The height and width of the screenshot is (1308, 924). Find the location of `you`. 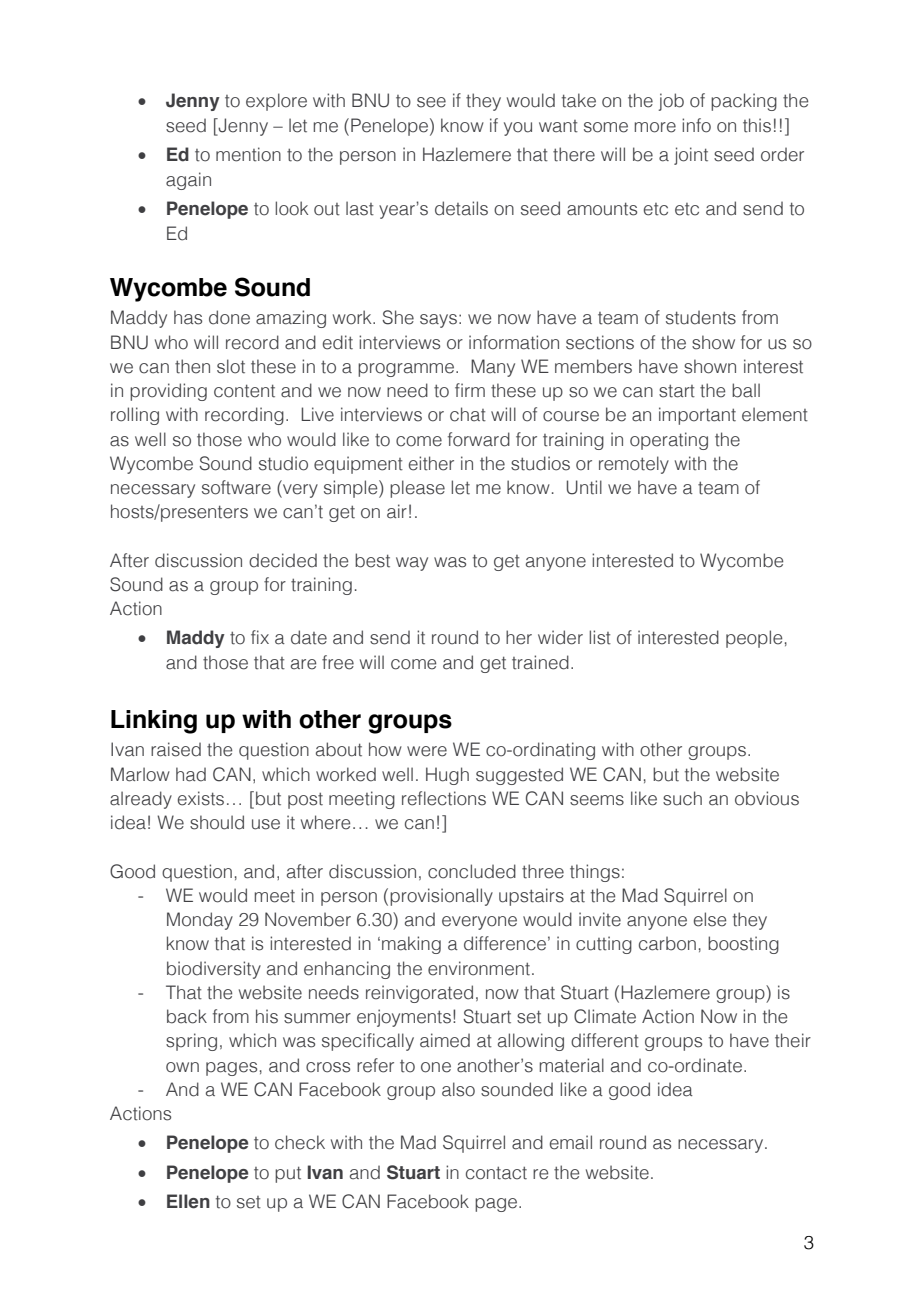

you is located at coordinates (518, 129).
